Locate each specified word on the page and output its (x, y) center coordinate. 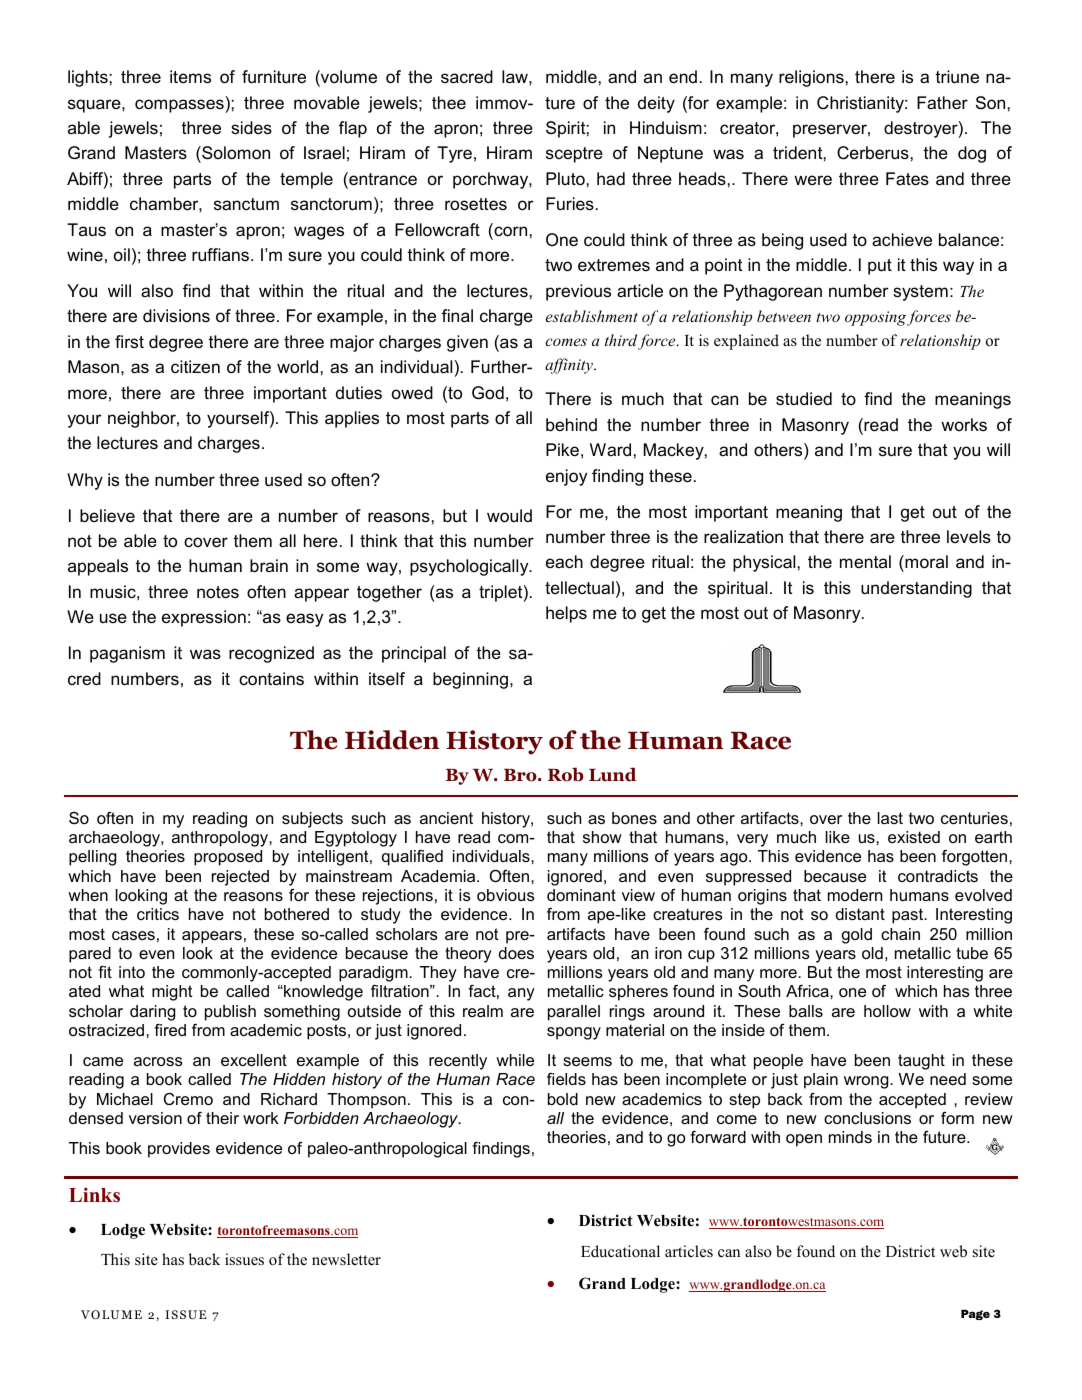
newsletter (346, 1259)
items (190, 77)
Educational (620, 1251)
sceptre (574, 155)
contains (271, 679)
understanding (916, 589)
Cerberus (873, 153)
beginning (470, 680)
